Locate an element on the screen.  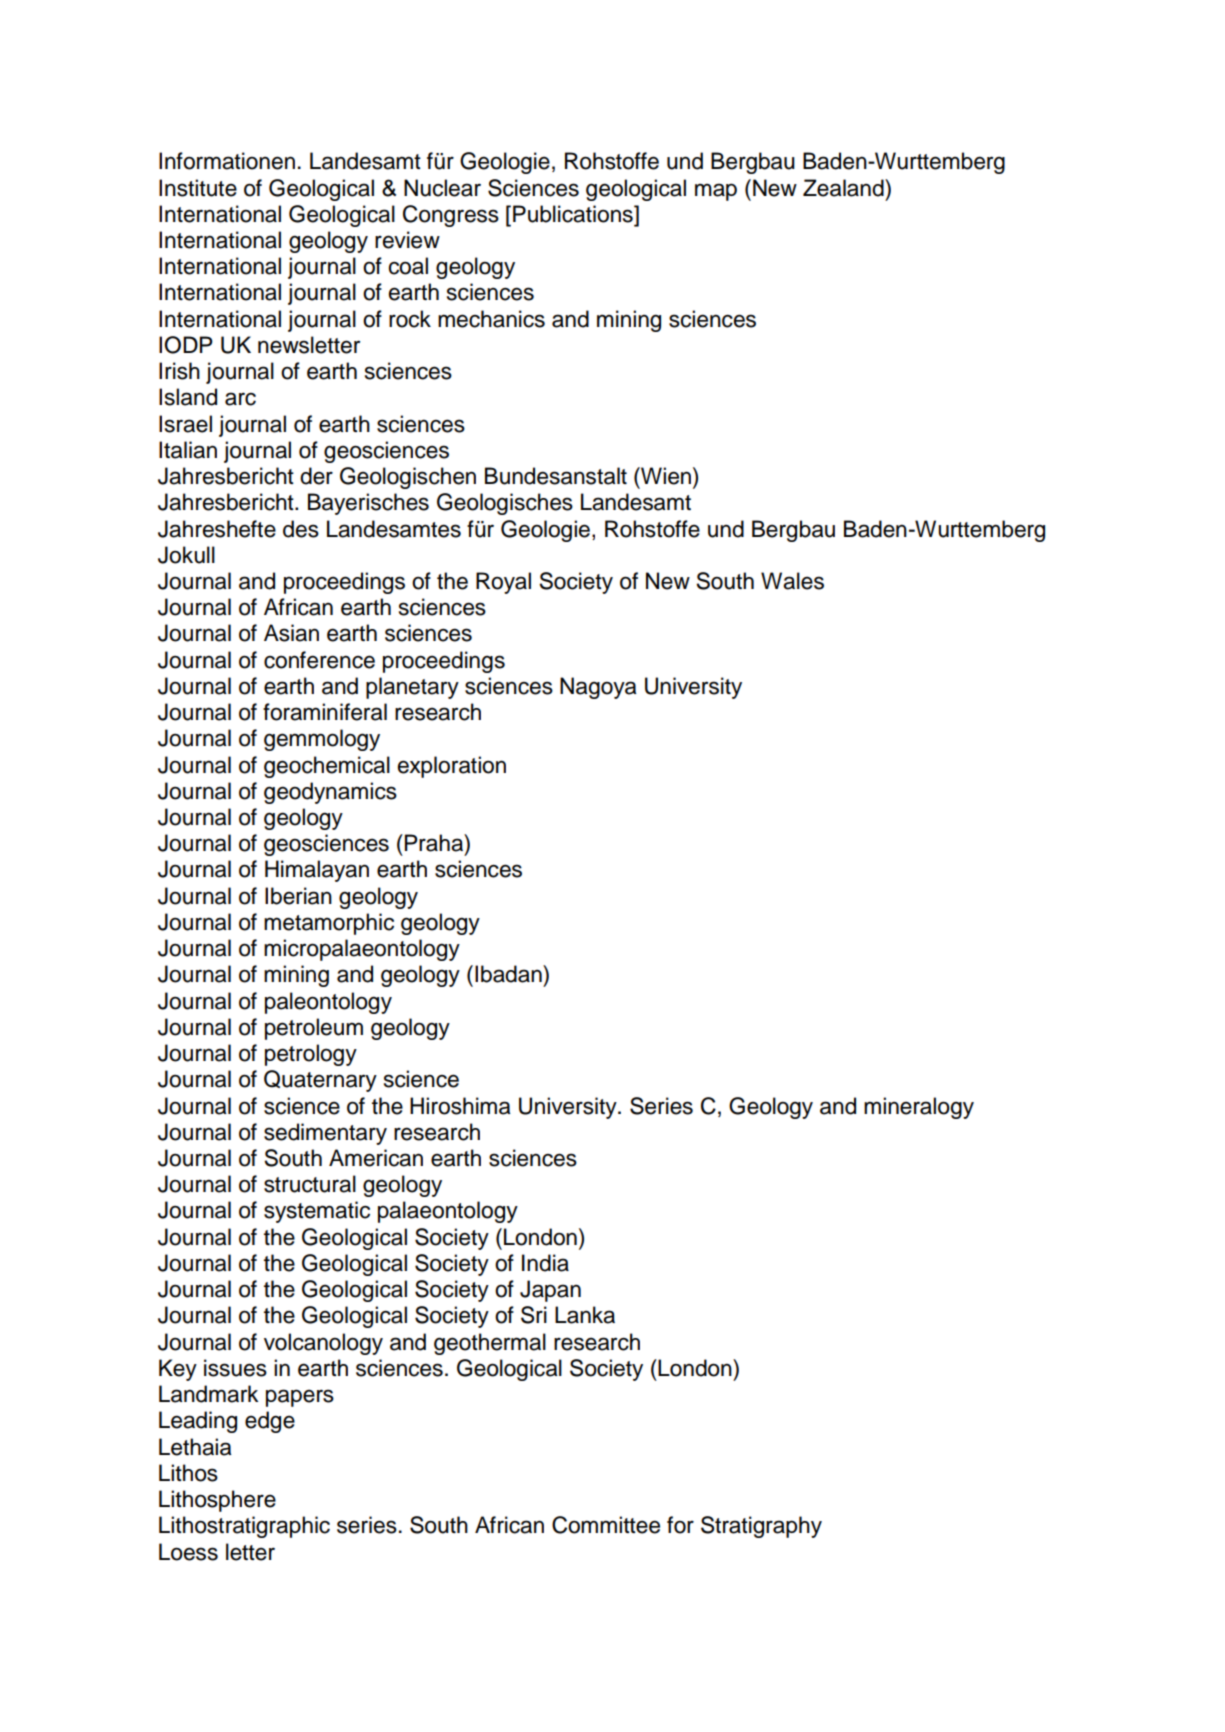
Zealand is located at coordinates (844, 188).
